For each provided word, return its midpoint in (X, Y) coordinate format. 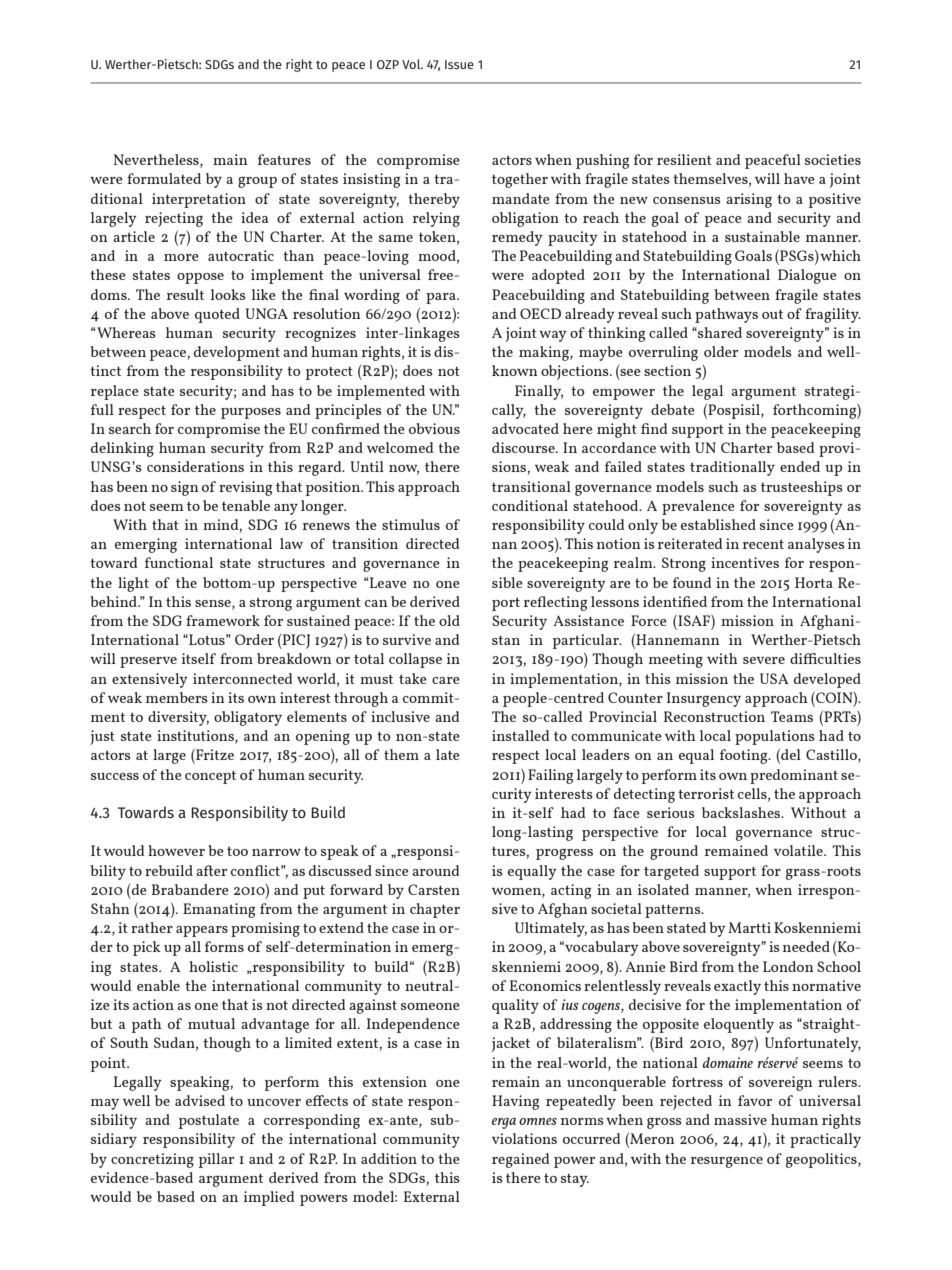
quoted (217, 315)
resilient (684, 159)
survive (407, 639)
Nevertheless (157, 161)
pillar (216, 1160)
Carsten (434, 889)
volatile (799, 850)
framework (223, 620)
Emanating (219, 910)
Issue (459, 64)
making (545, 353)
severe (764, 660)
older (721, 351)
